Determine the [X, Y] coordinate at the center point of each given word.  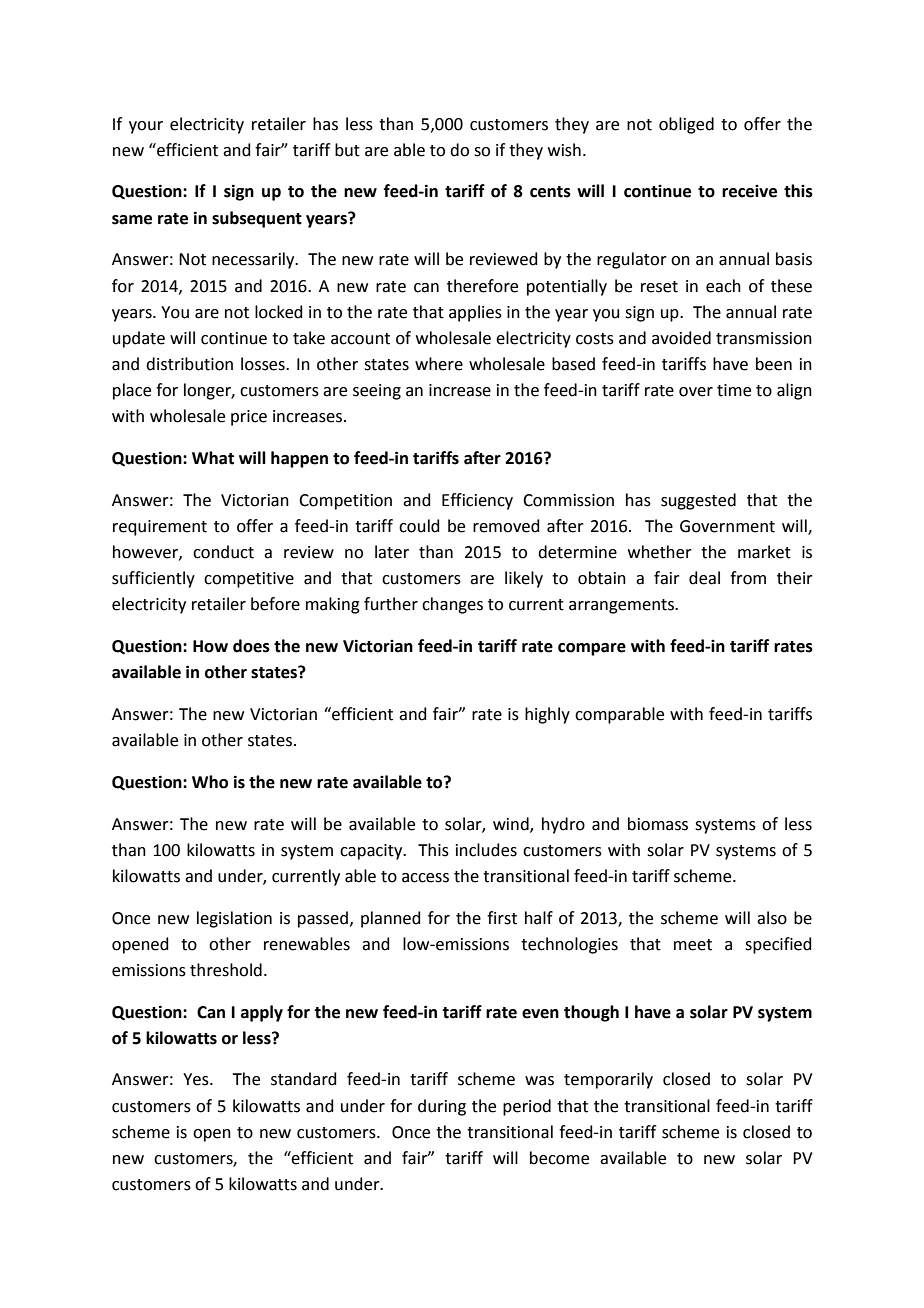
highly [547, 715]
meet [693, 945]
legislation [234, 919]
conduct [223, 552]
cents [550, 192]
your [146, 127]
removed [506, 526]
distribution [189, 364]
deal [704, 578]
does [251, 646]
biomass [658, 824]
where [439, 364]
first [502, 918]
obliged [686, 125]
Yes [197, 1079]
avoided [681, 338]
